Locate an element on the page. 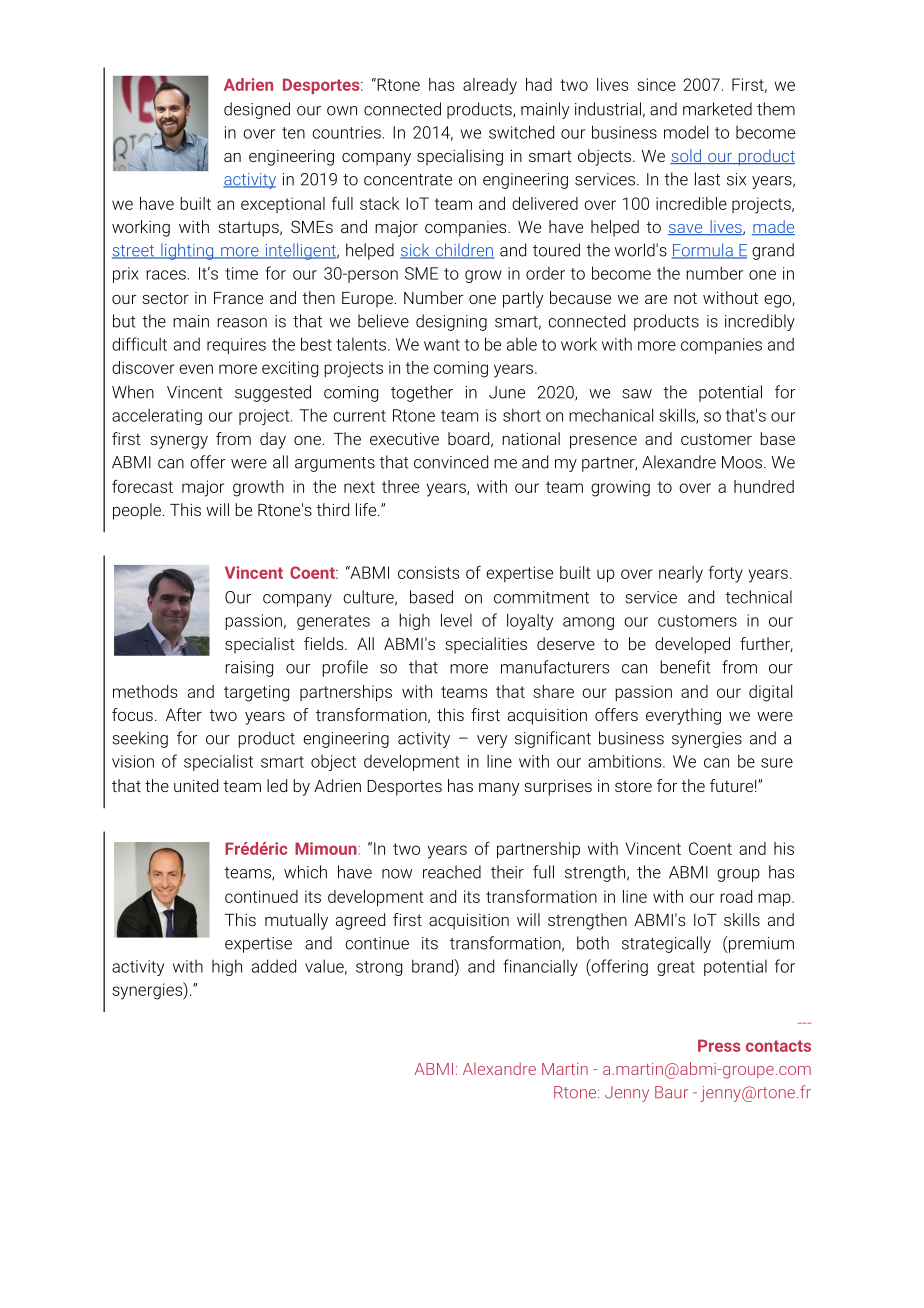  designed is located at coordinates (257, 110).
